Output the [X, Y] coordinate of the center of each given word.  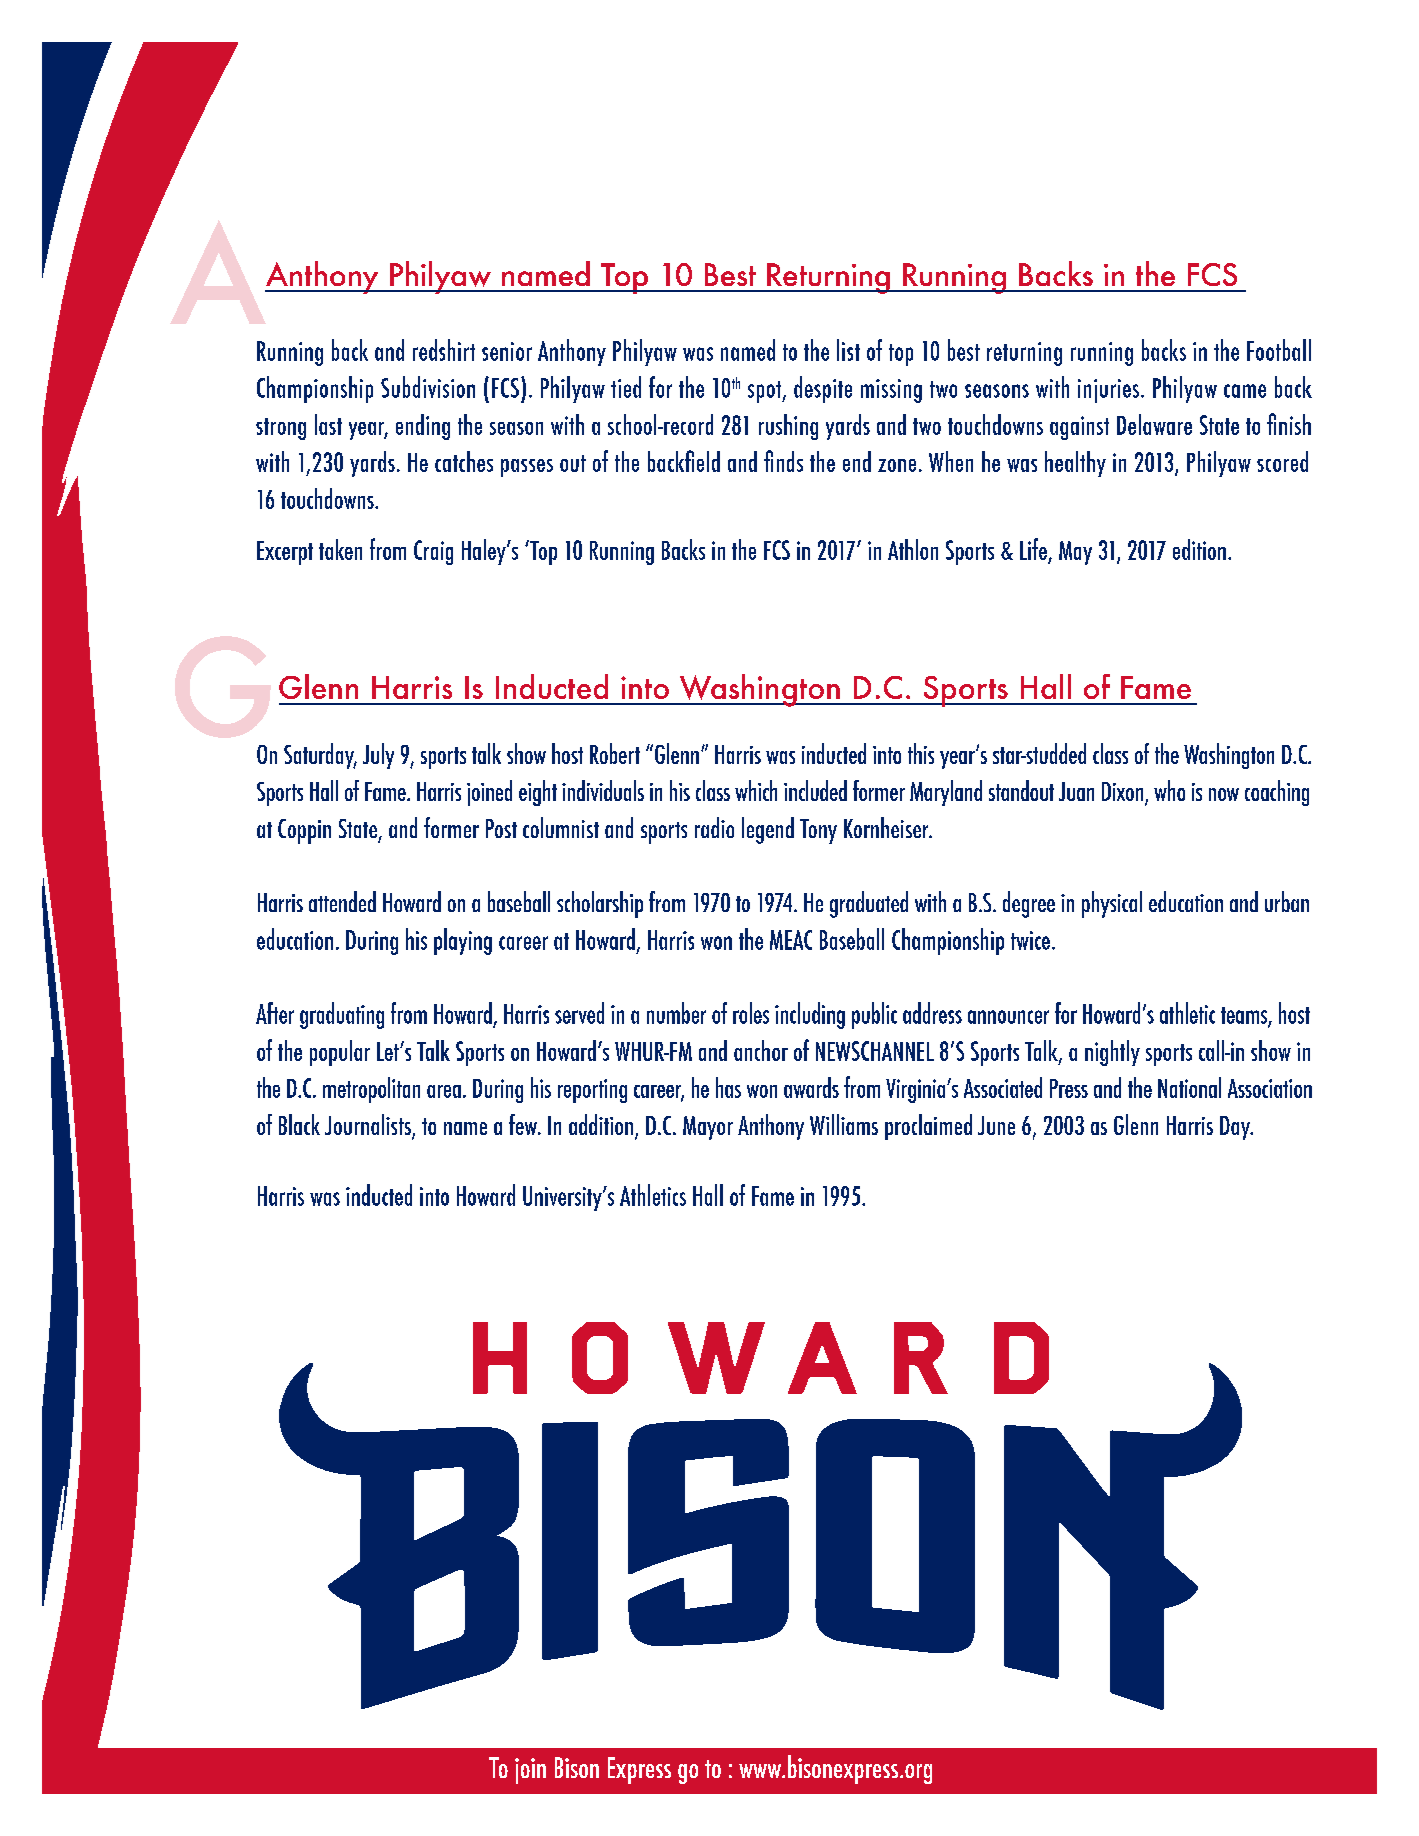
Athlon [913, 549]
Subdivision [428, 387]
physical [1112, 904]
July [378, 756]
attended [342, 901]
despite [823, 389]
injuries [1110, 391]
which [756, 790]
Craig [433, 552]
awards [811, 1087]
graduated [869, 904]
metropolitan [371, 1090]
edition [1199, 549]
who [1169, 790]
